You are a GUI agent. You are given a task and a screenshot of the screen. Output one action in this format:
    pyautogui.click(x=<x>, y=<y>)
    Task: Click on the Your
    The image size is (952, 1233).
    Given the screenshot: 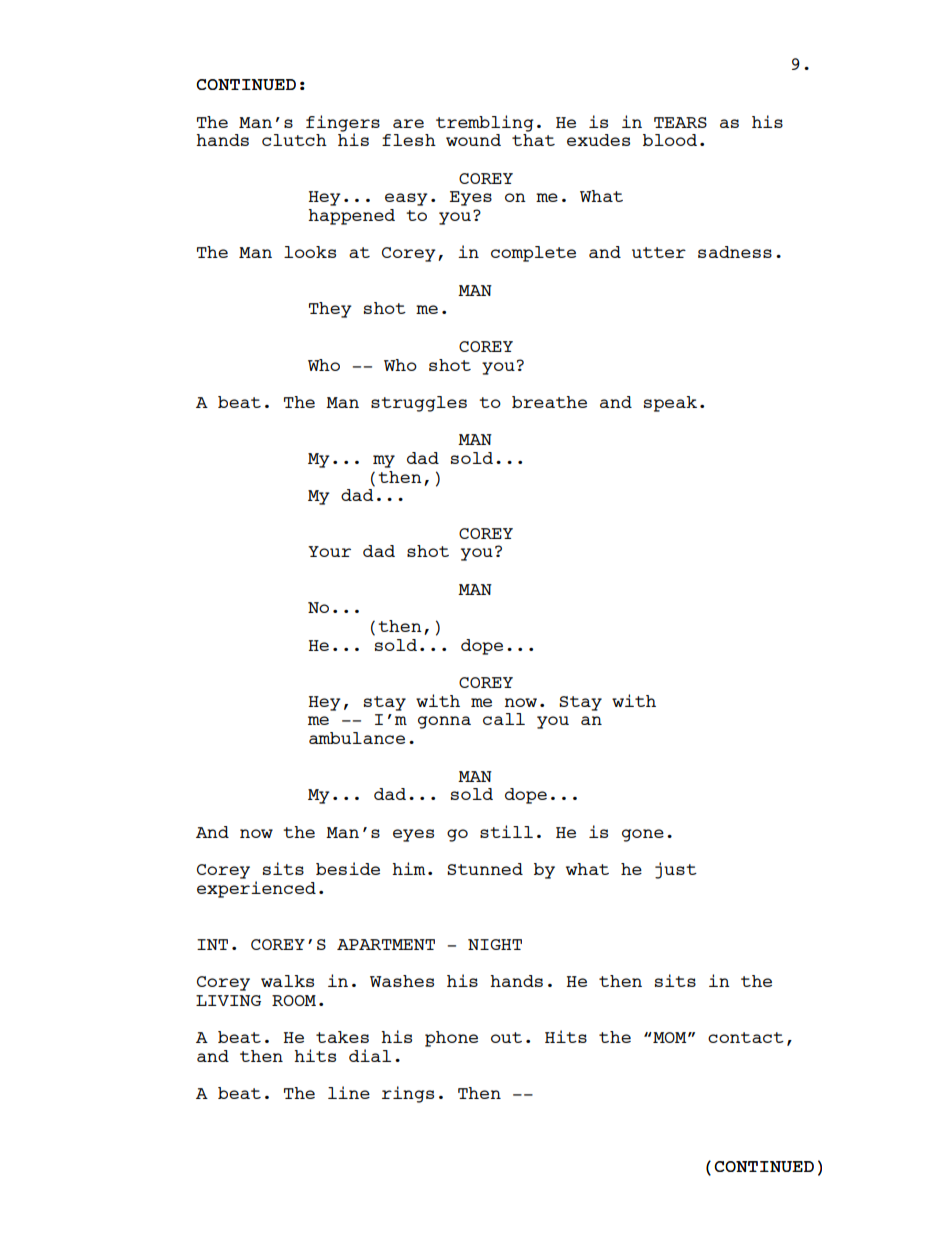 What is the action you would take?
    pyautogui.click(x=329, y=551)
